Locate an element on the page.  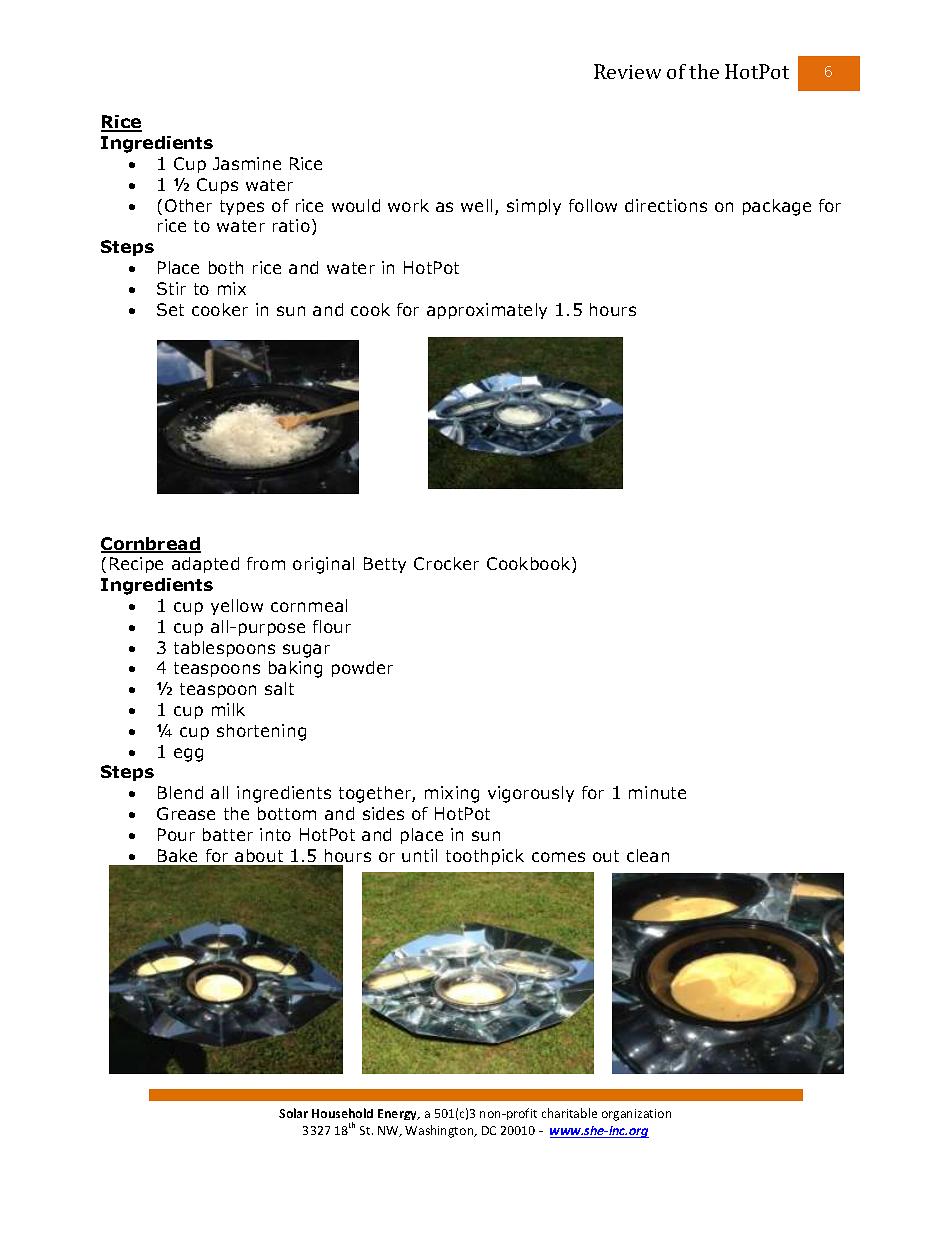
Crocker is located at coordinates (446, 563).
